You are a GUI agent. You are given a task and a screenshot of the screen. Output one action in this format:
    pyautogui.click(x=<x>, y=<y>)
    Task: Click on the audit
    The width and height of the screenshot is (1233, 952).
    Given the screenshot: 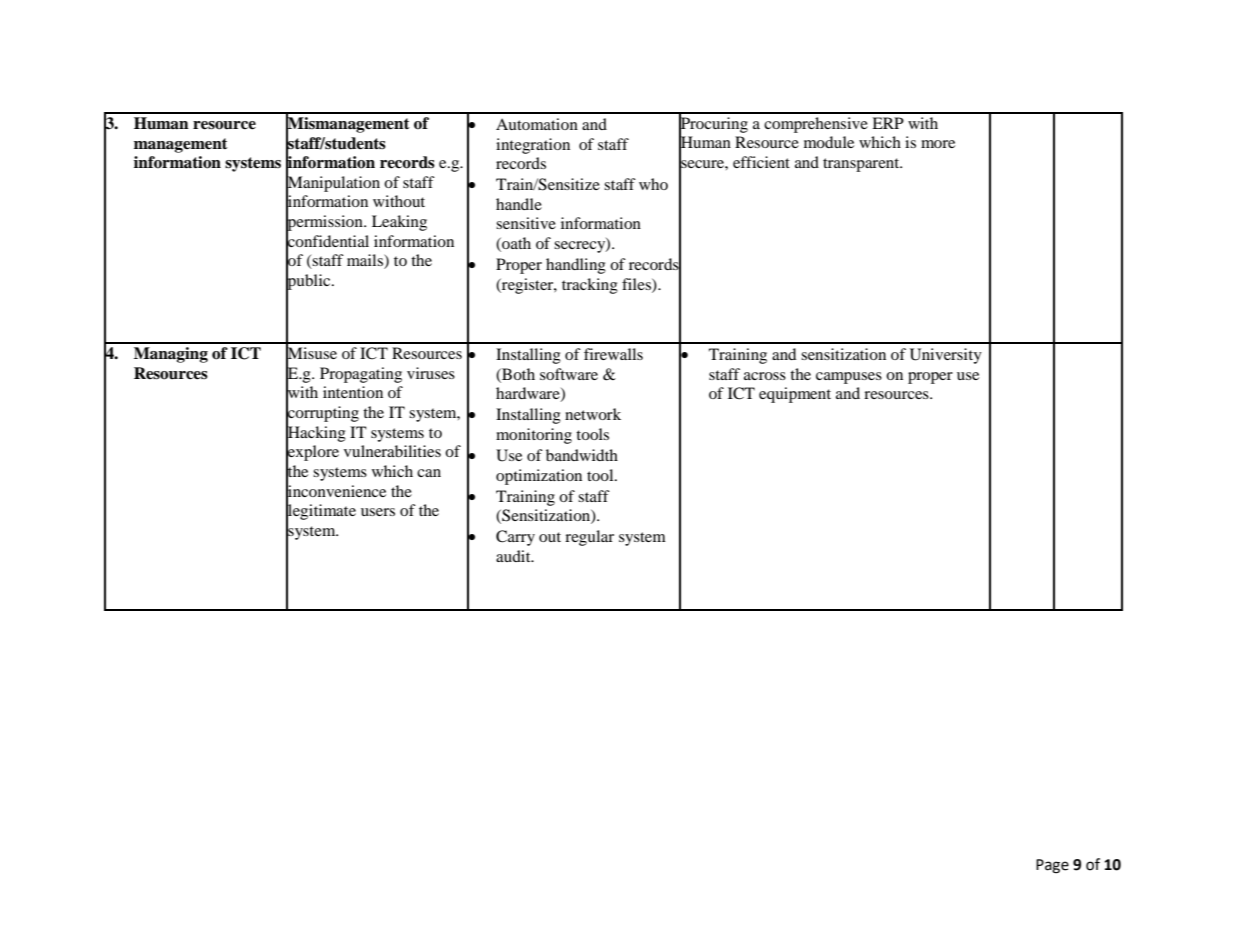 What is the action you would take?
    pyautogui.click(x=514, y=556)
